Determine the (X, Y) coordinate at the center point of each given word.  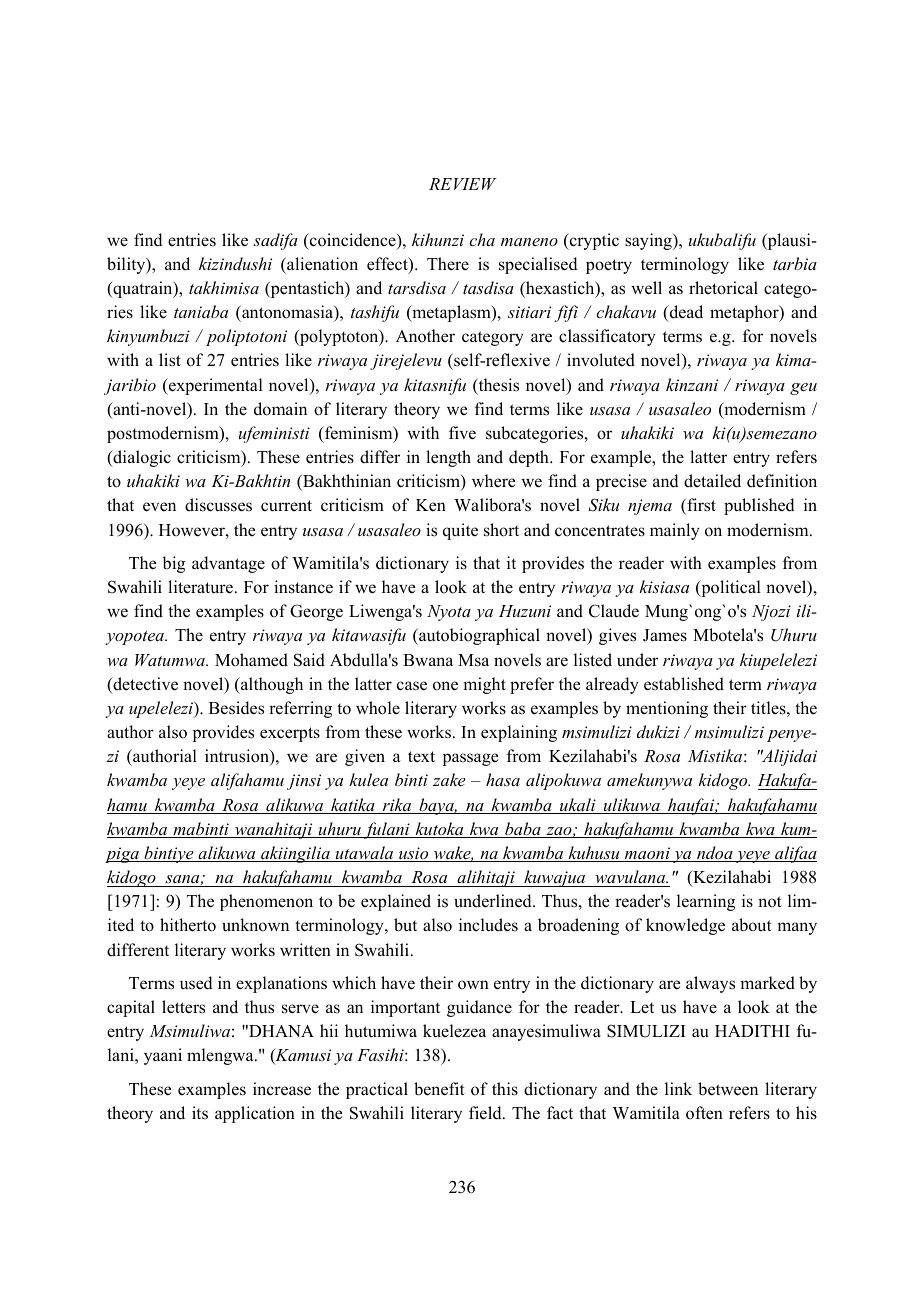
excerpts (290, 734)
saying (649, 241)
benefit (439, 1089)
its (200, 1113)
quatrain (143, 289)
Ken (431, 505)
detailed (712, 481)
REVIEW (463, 184)
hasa (503, 779)
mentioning (667, 709)
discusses (218, 505)
